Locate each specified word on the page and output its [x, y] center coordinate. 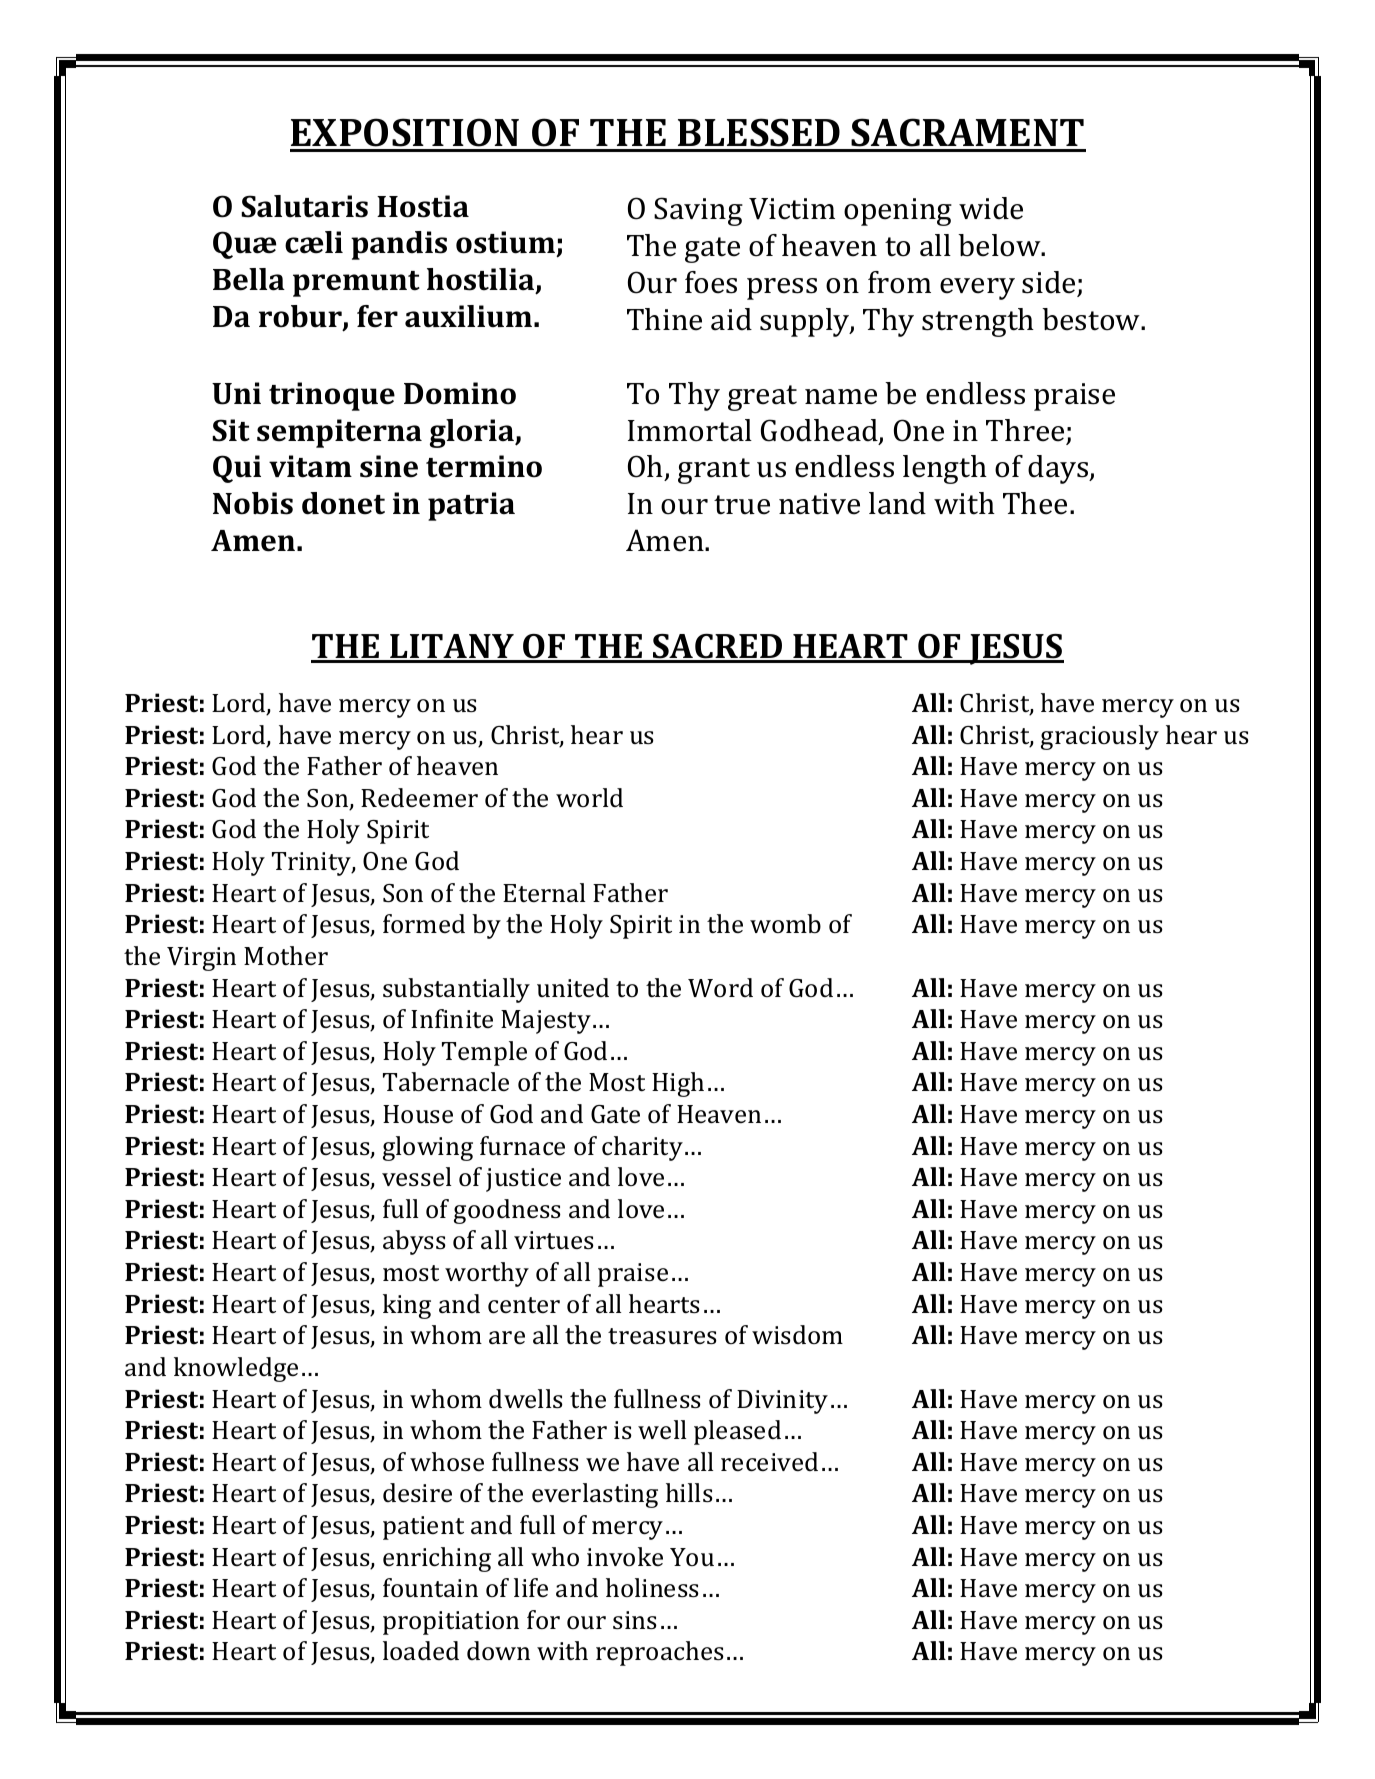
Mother [286, 956]
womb [785, 923]
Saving [698, 211]
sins [635, 1620]
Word [720, 987]
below [1000, 245]
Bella [249, 279]
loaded [421, 1650]
